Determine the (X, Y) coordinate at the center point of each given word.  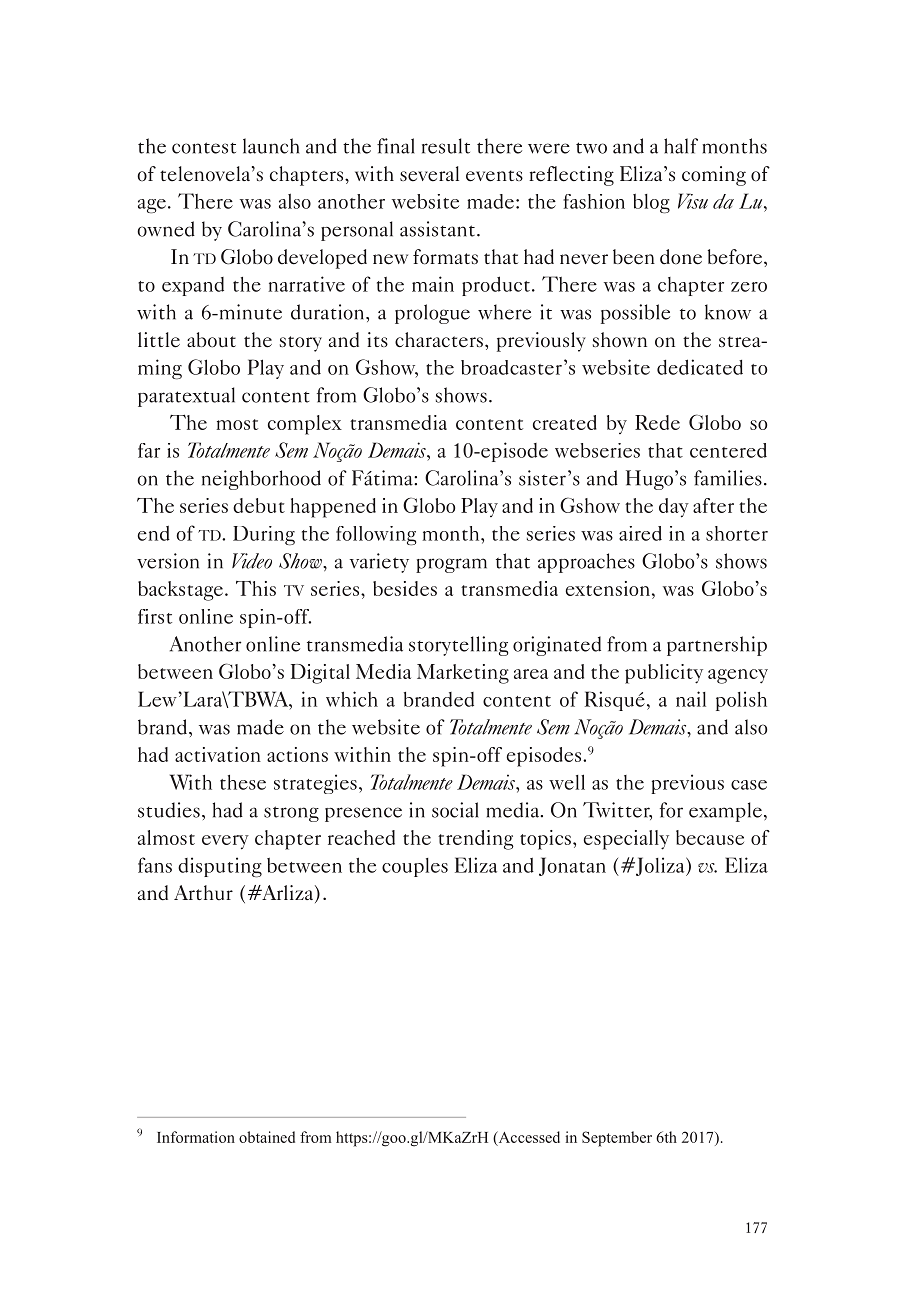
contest (204, 148)
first (155, 616)
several (429, 174)
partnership (717, 646)
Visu (693, 201)
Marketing (463, 674)
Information (196, 1137)
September (617, 1139)
